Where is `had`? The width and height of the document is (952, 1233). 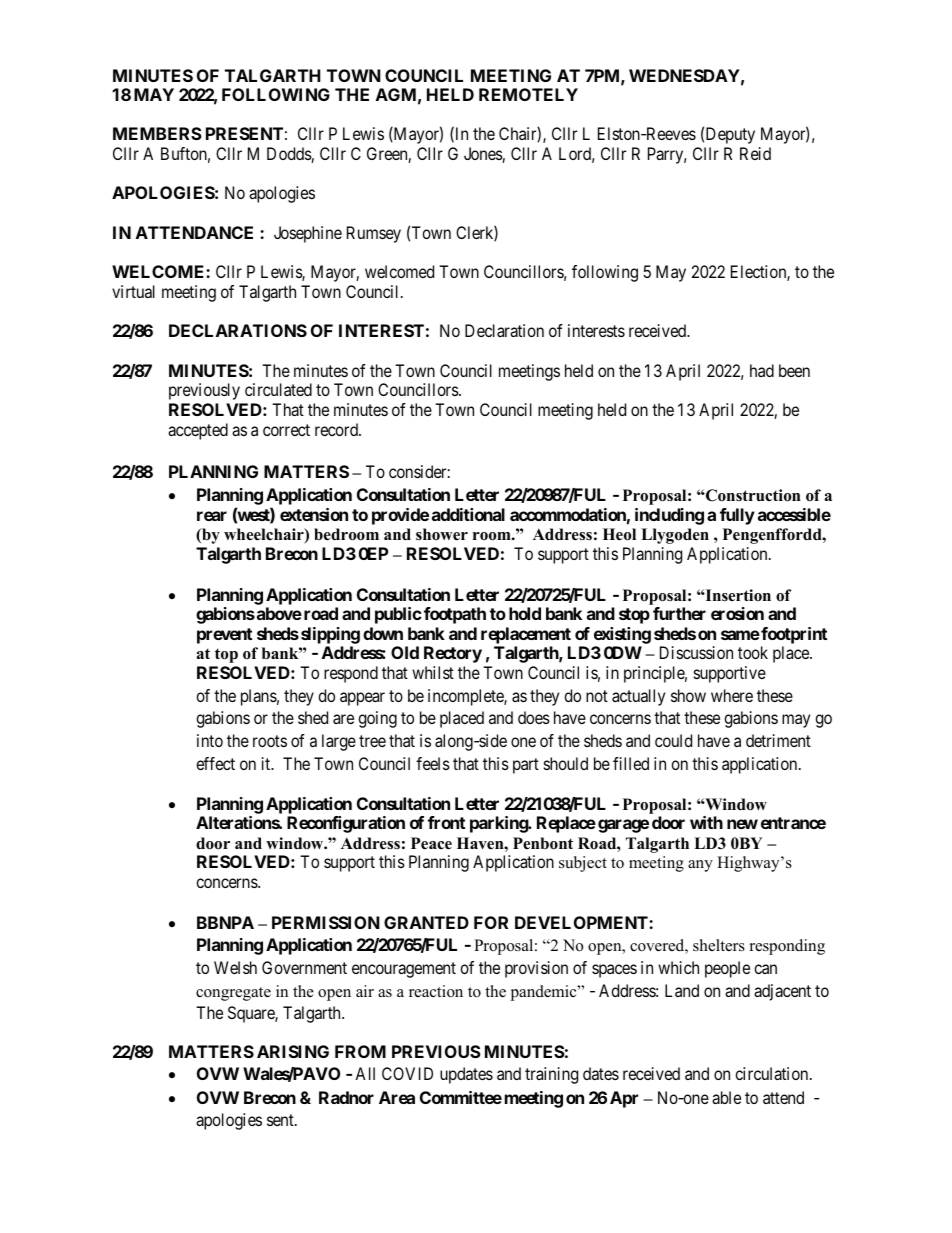
had is located at coordinates (762, 370).
